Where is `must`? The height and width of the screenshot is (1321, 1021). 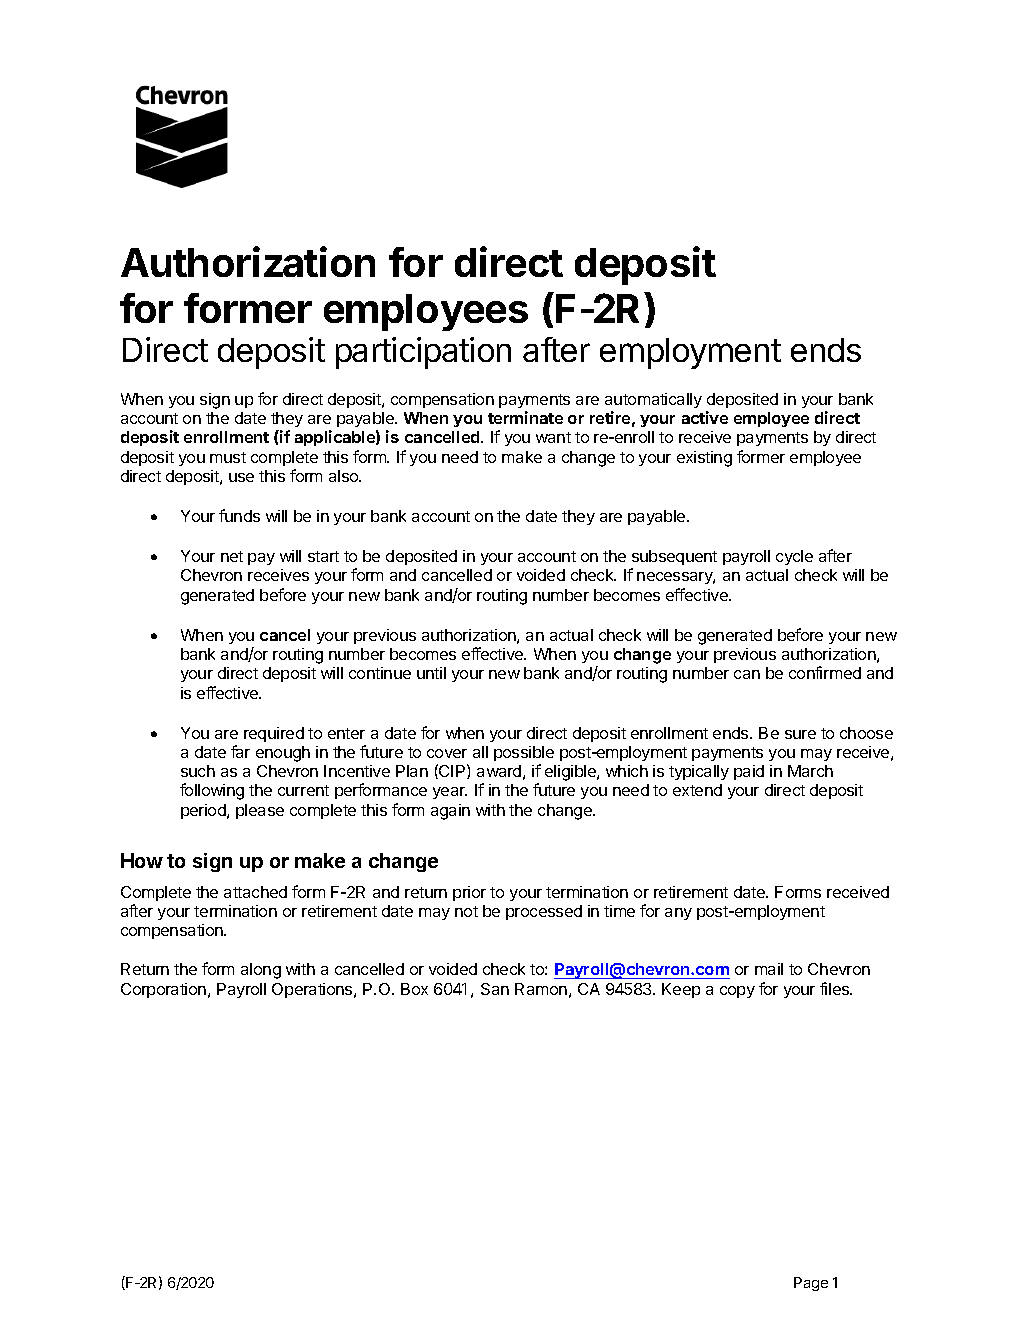 must is located at coordinates (228, 457).
